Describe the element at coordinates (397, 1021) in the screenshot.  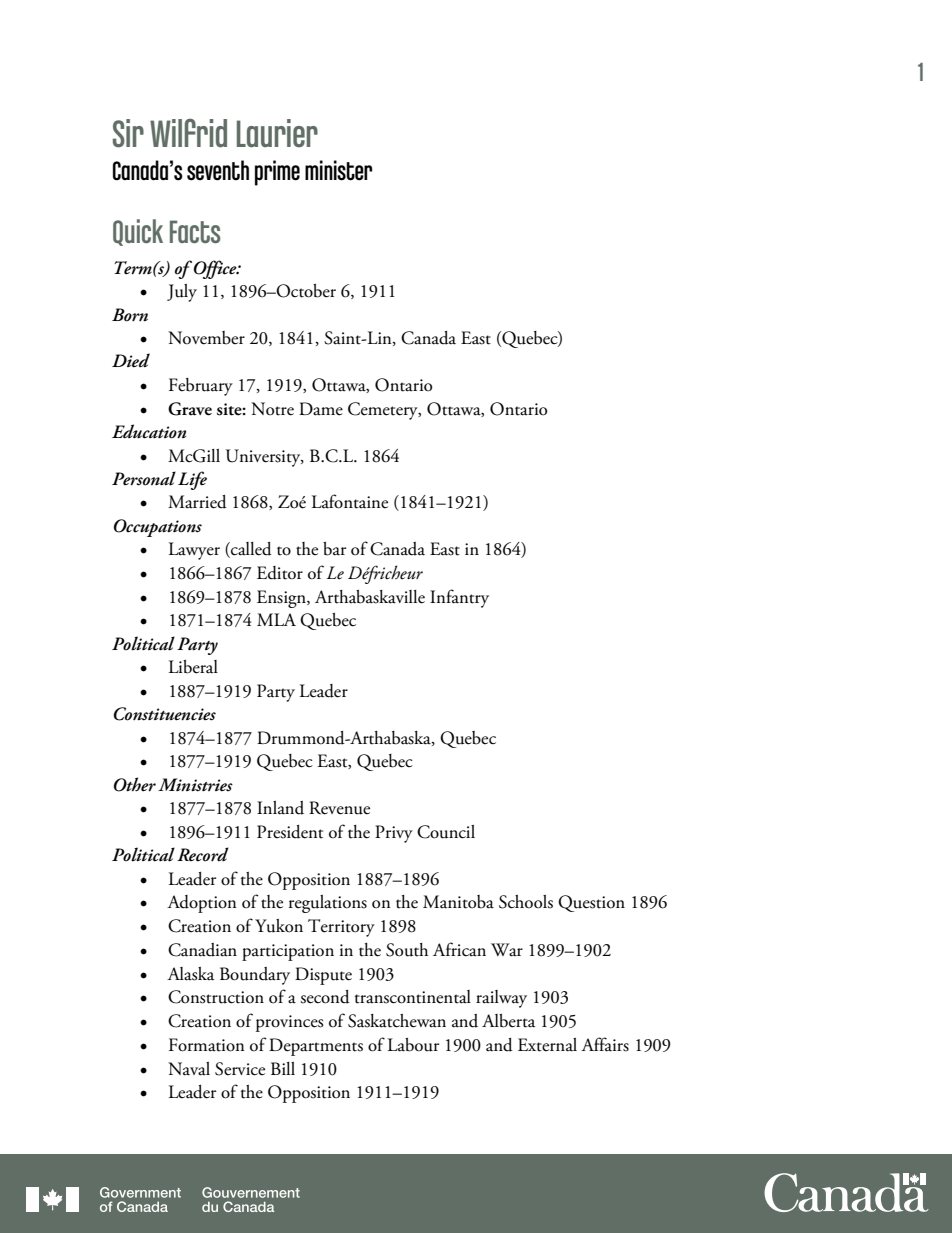
I see `Saskatchewan` at that location.
